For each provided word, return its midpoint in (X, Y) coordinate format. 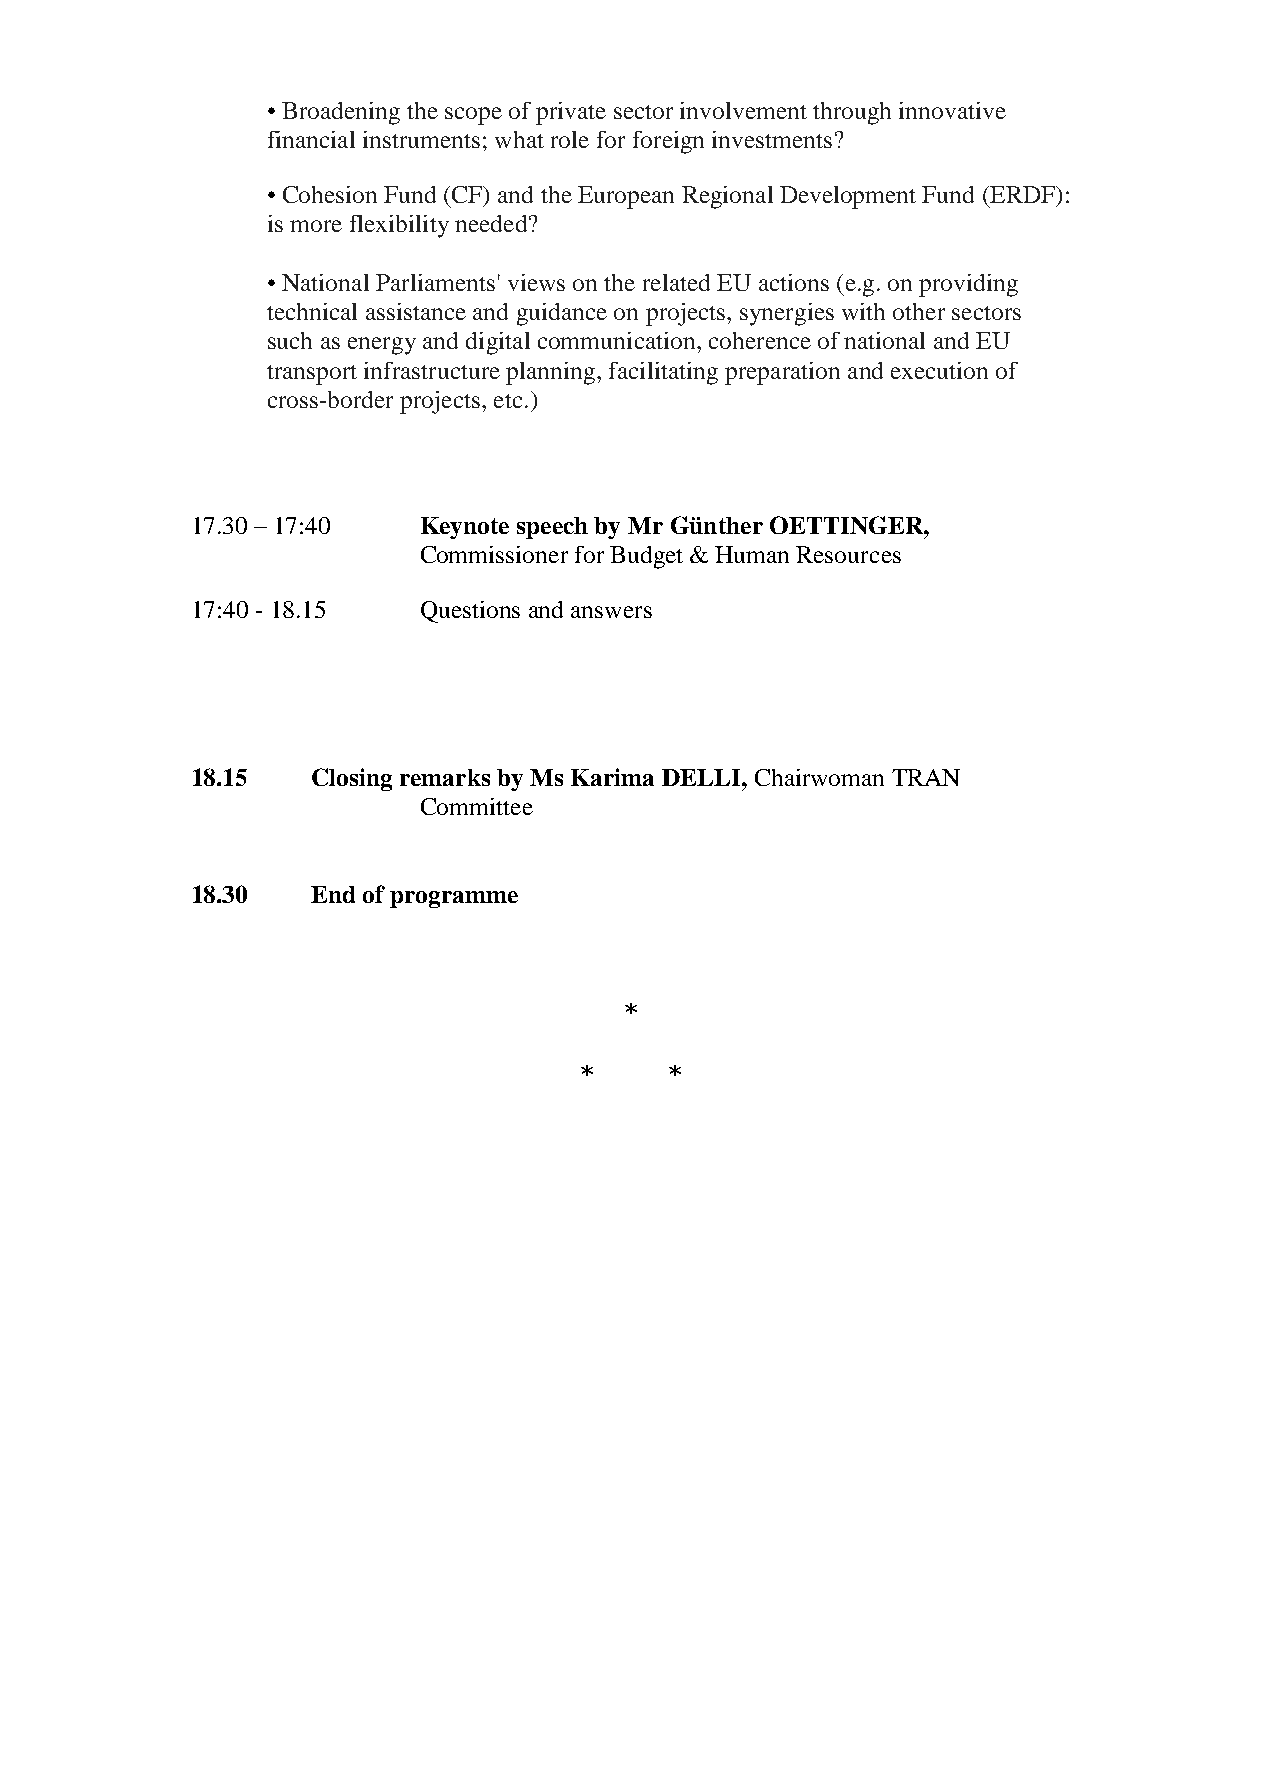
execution (939, 370)
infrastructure (432, 370)
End (333, 894)
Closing (352, 779)
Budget (646, 557)
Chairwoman (819, 777)
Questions (470, 612)
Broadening (341, 113)
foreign (668, 142)
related (676, 282)
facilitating (663, 373)
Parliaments (435, 282)
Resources (848, 554)
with (863, 311)
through (852, 113)
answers (611, 612)
